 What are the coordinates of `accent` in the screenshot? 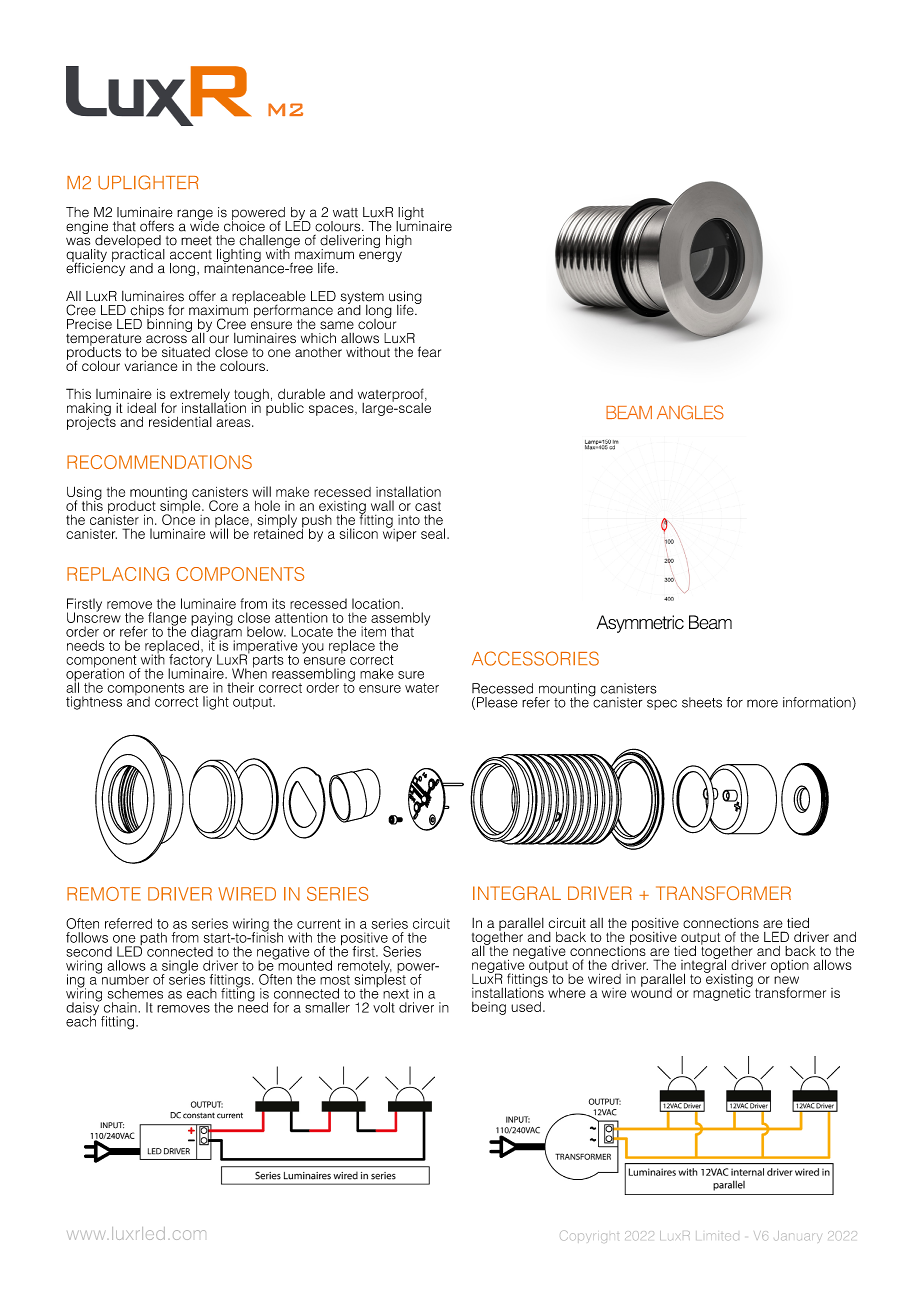 It's located at (191, 255).
